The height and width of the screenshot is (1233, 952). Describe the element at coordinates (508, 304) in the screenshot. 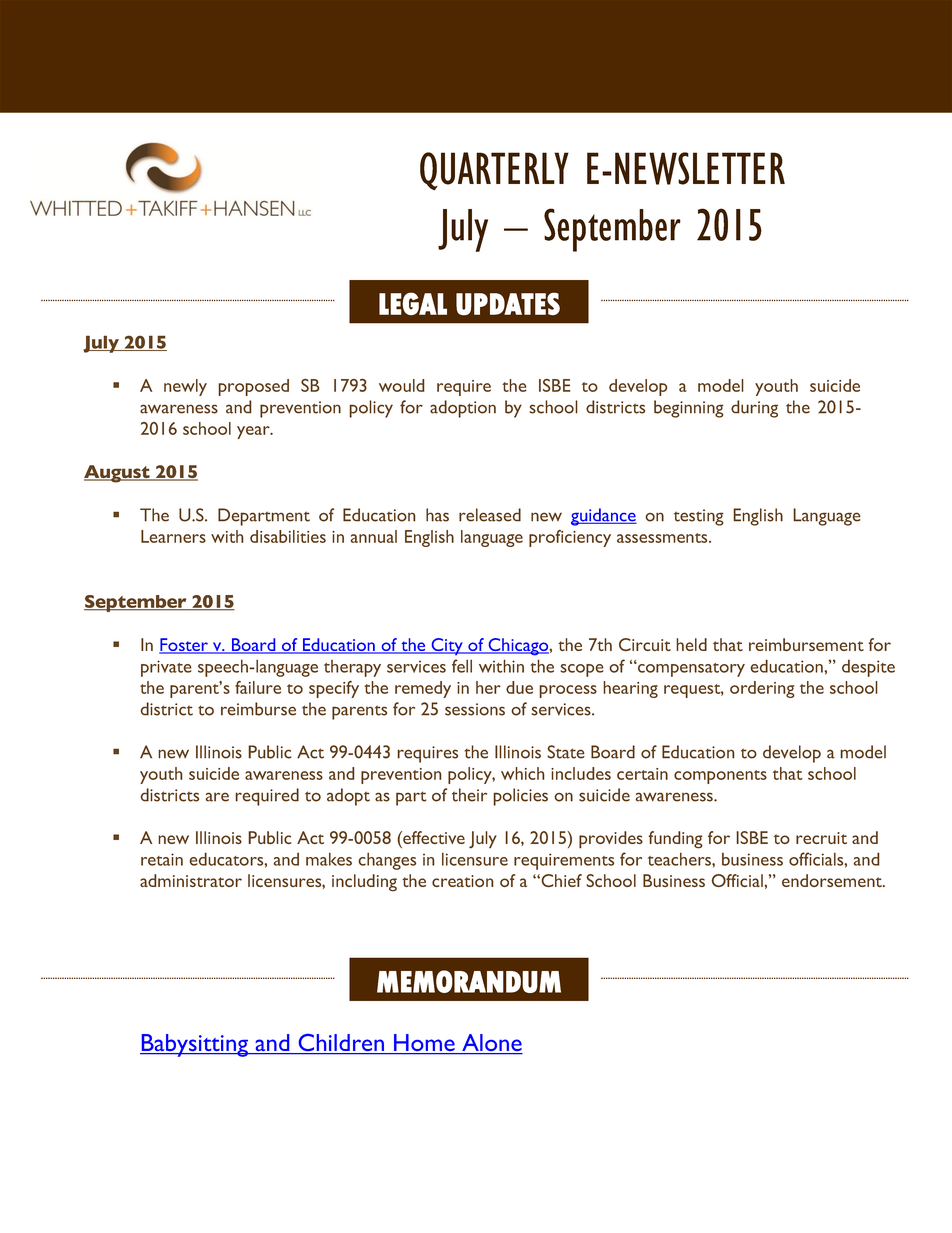

I see `UPDATES` at that location.
